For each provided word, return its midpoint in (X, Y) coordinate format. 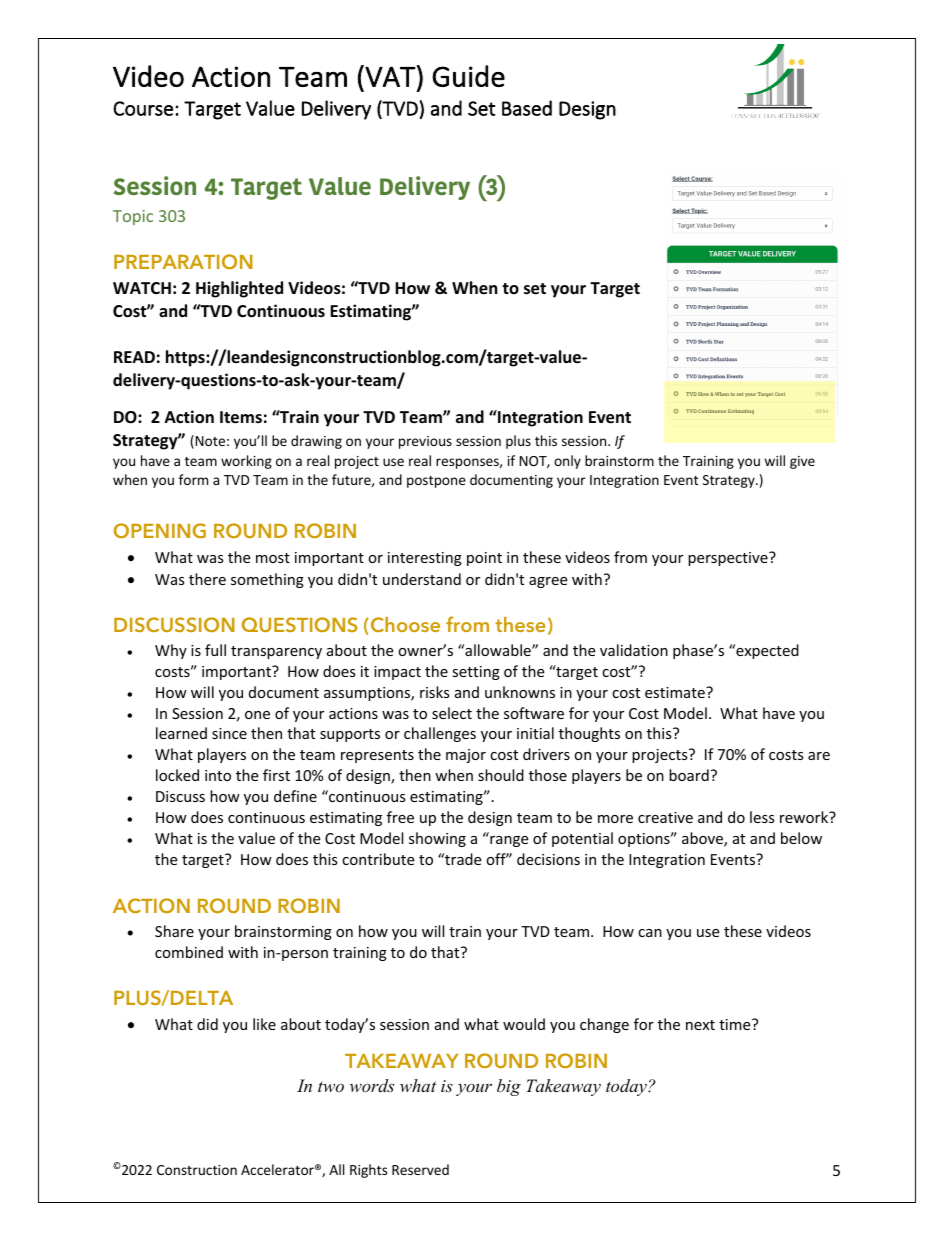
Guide (468, 76)
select (452, 713)
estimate (676, 692)
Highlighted (239, 289)
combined (189, 952)
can (650, 933)
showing (437, 839)
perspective (729, 559)
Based (527, 108)
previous (425, 442)
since (229, 733)
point (484, 559)
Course (143, 108)
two (331, 1087)
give (802, 462)
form (193, 479)
